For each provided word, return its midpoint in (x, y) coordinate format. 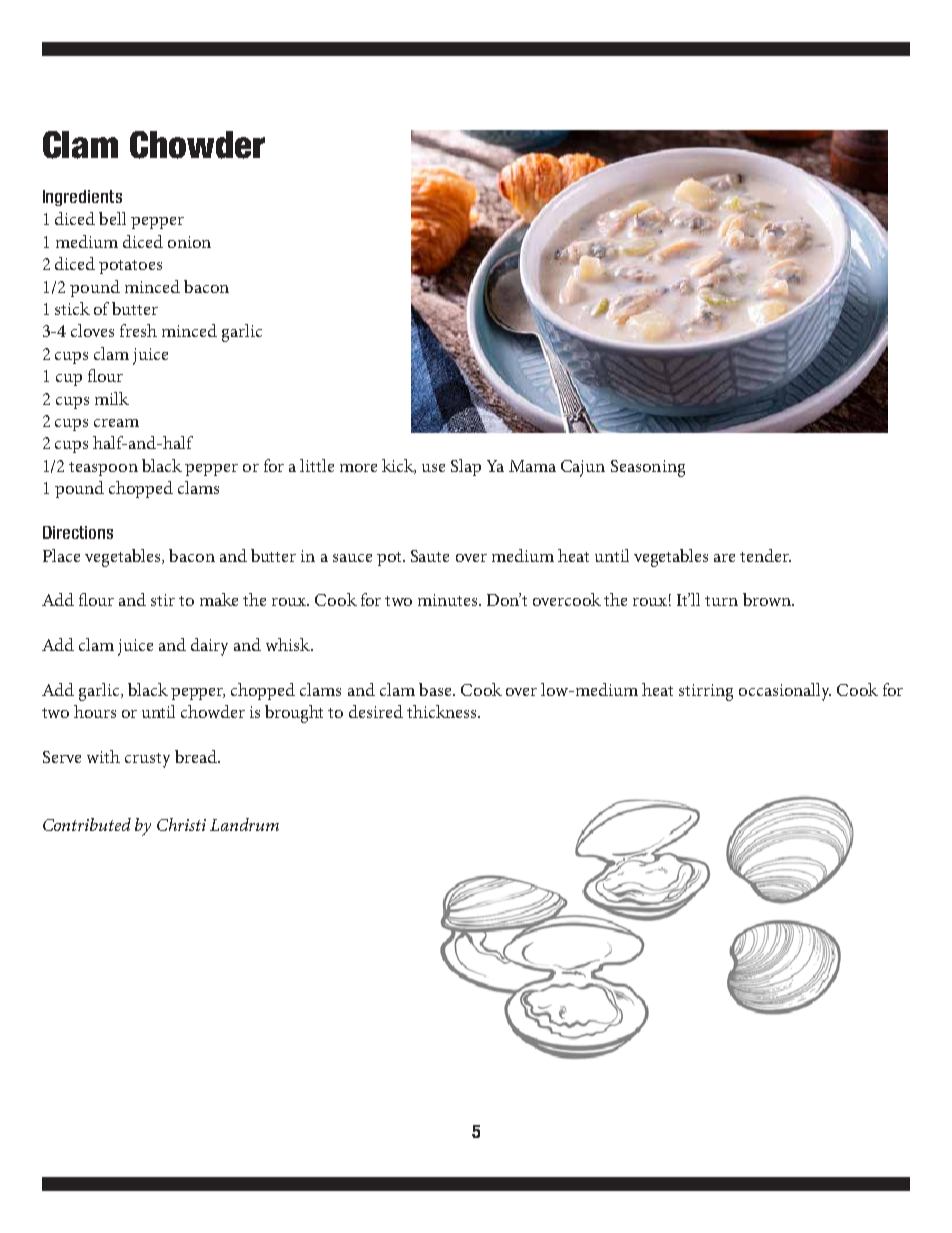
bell (112, 218)
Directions (78, 532)
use (433, 468)
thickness (443, 711)
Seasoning (648, 468)
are (724, 558)
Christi (181, 824)
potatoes (130, 267)
